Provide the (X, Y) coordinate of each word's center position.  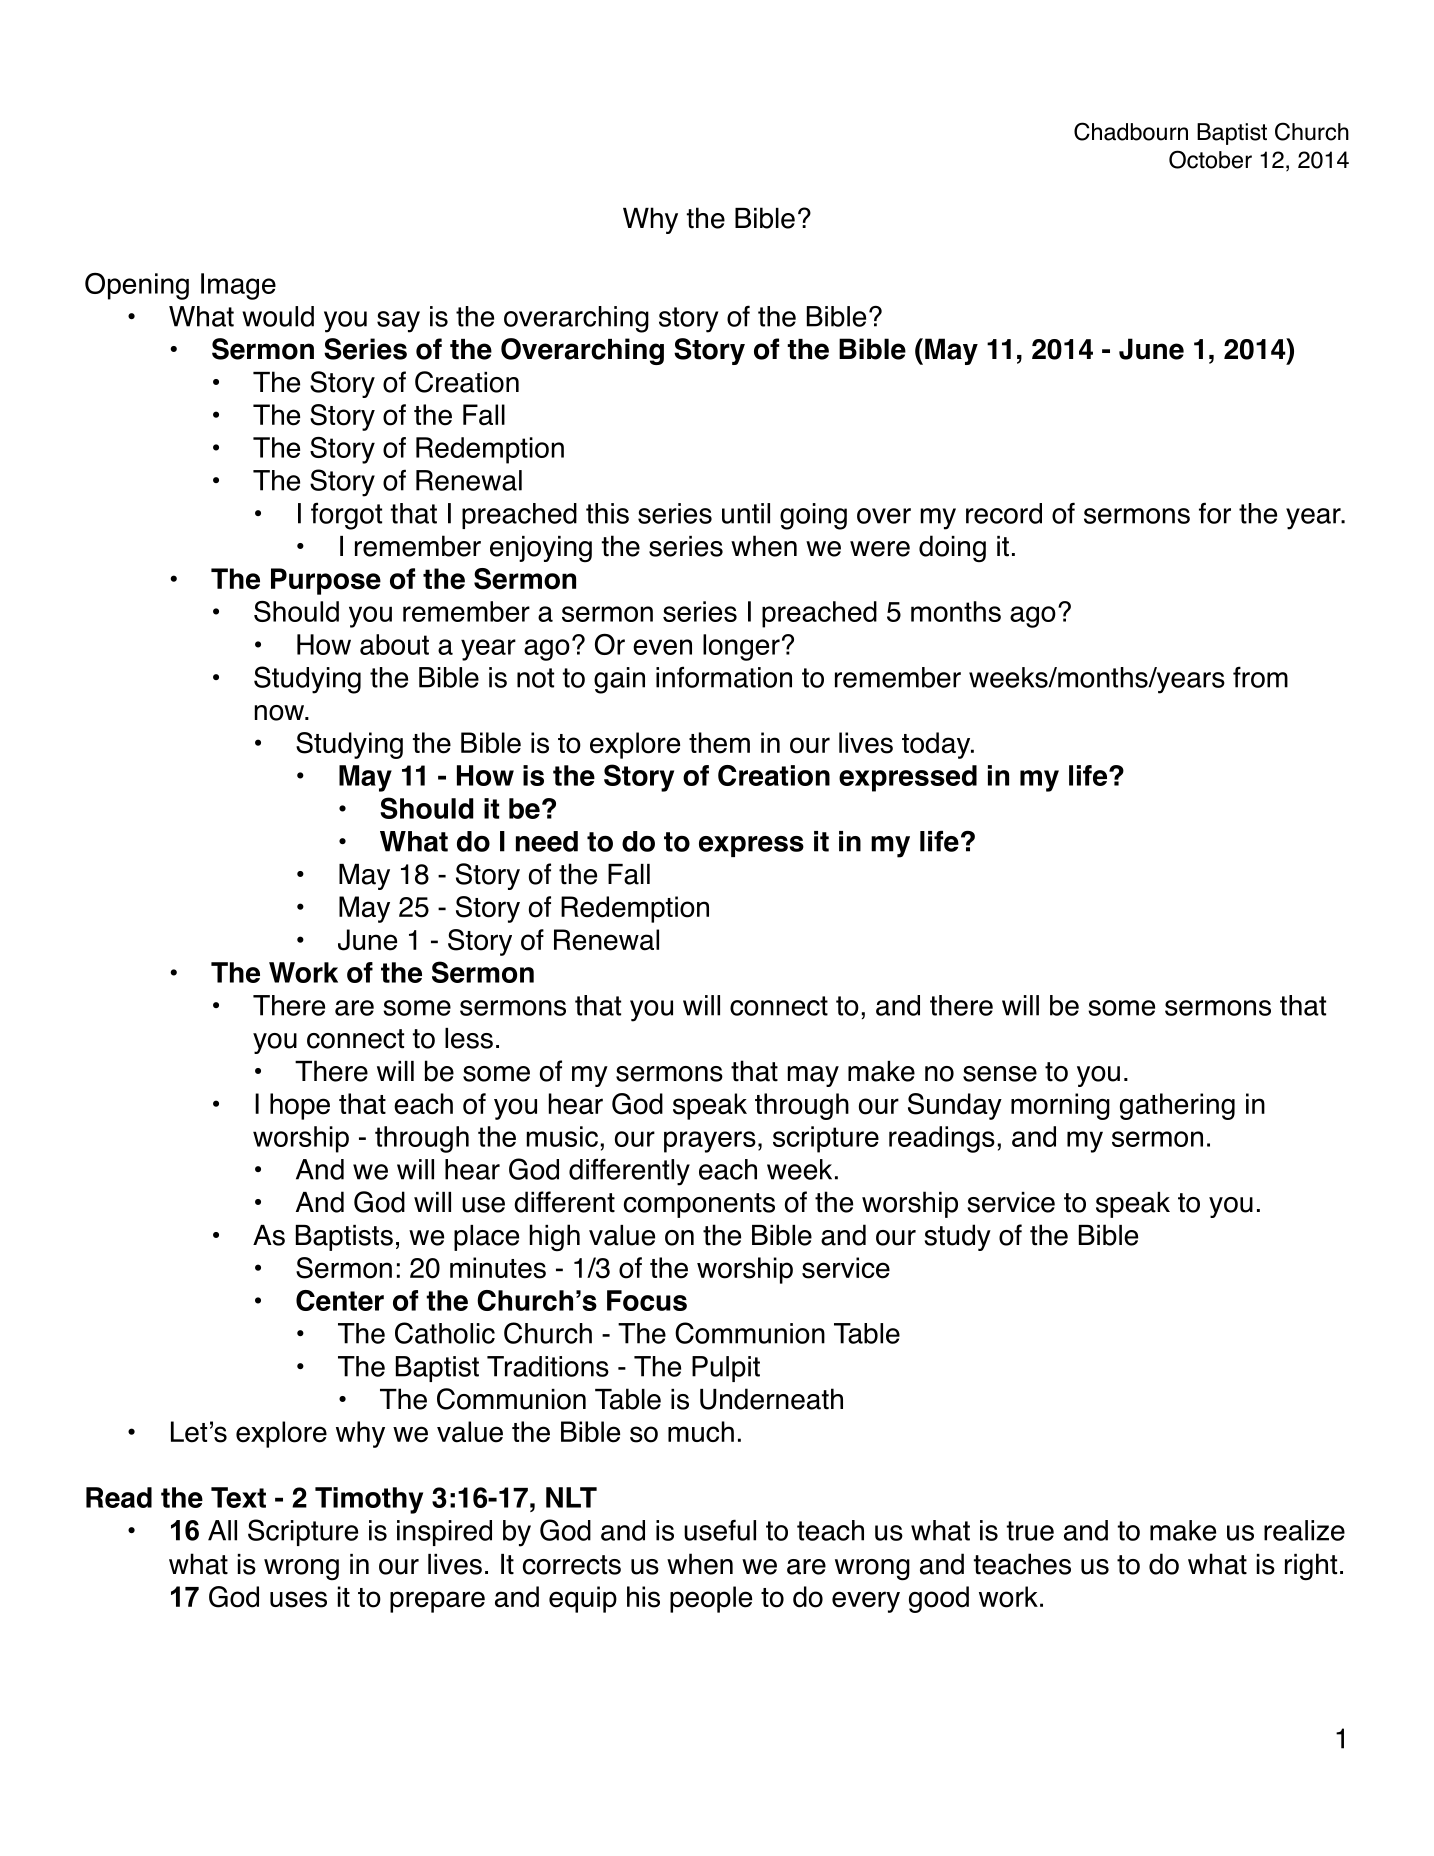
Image (238, 286)
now (281, 713)
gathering (1177, 1106)
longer (741, 647)
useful (720, 1530)
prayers (710, 1142)
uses (298, 1599)
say (398, 322)
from (1260, 677)
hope (300, 1106)
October (1210, 159)
